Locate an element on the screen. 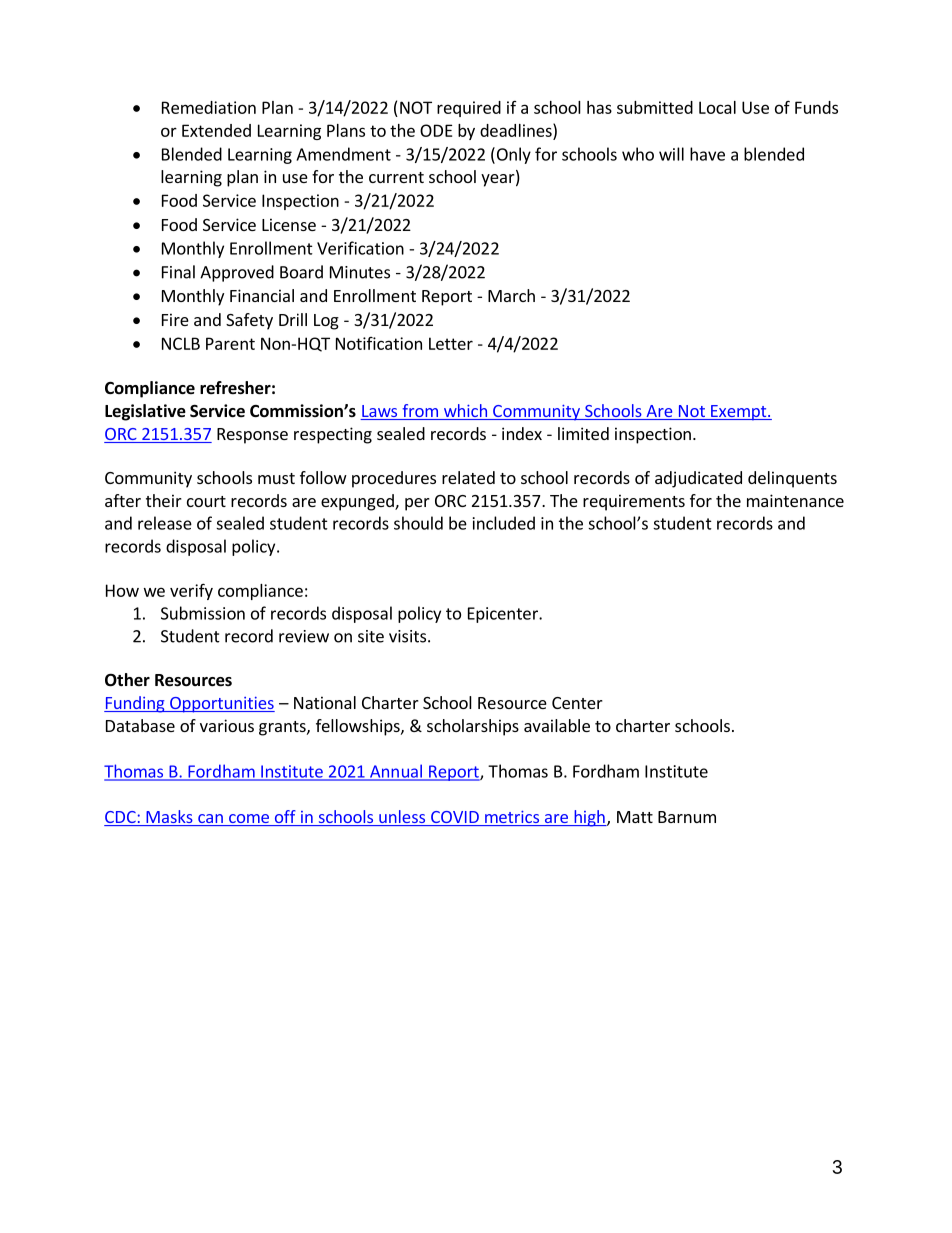  March is located at coordinates (511, 295).
